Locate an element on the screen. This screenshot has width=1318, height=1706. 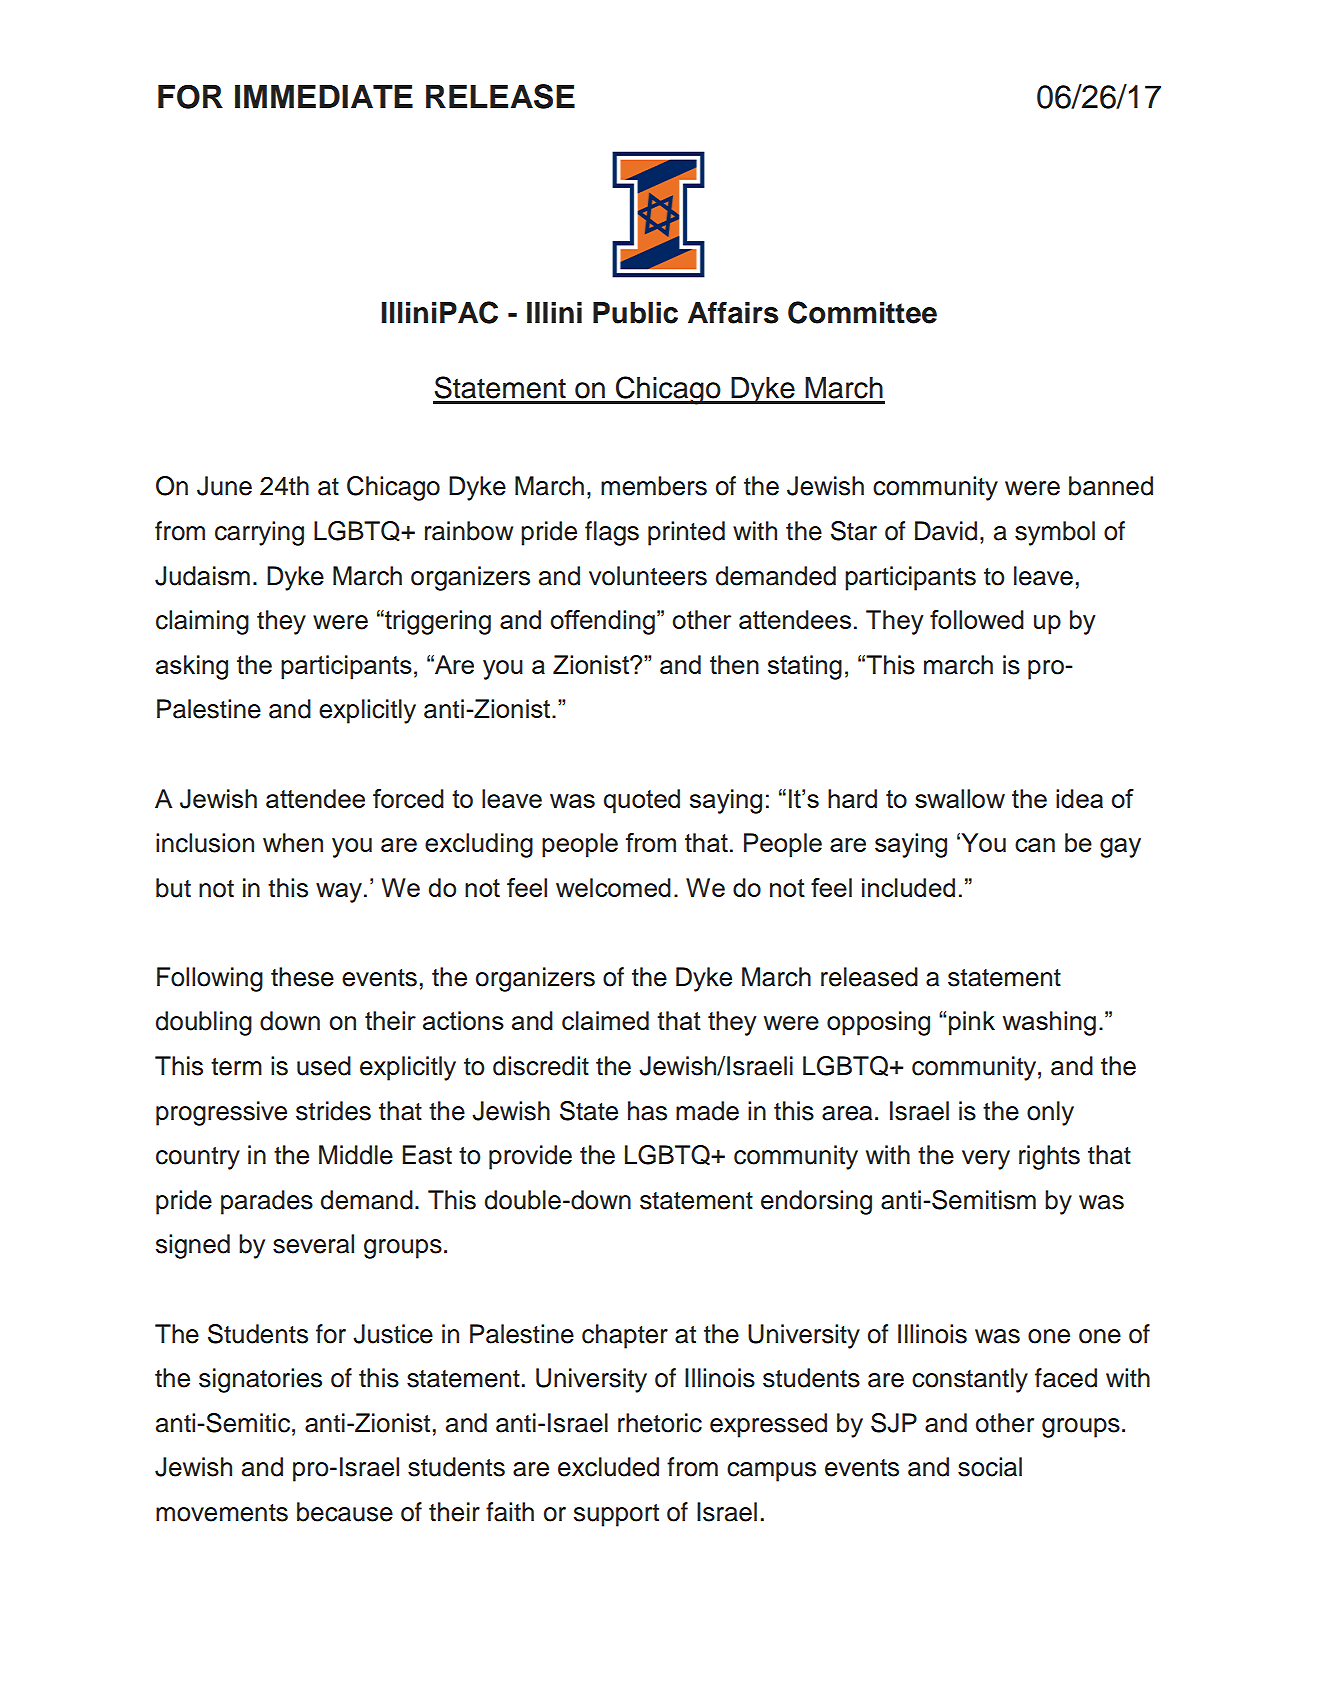
June is located at coordinates (224, 486).
